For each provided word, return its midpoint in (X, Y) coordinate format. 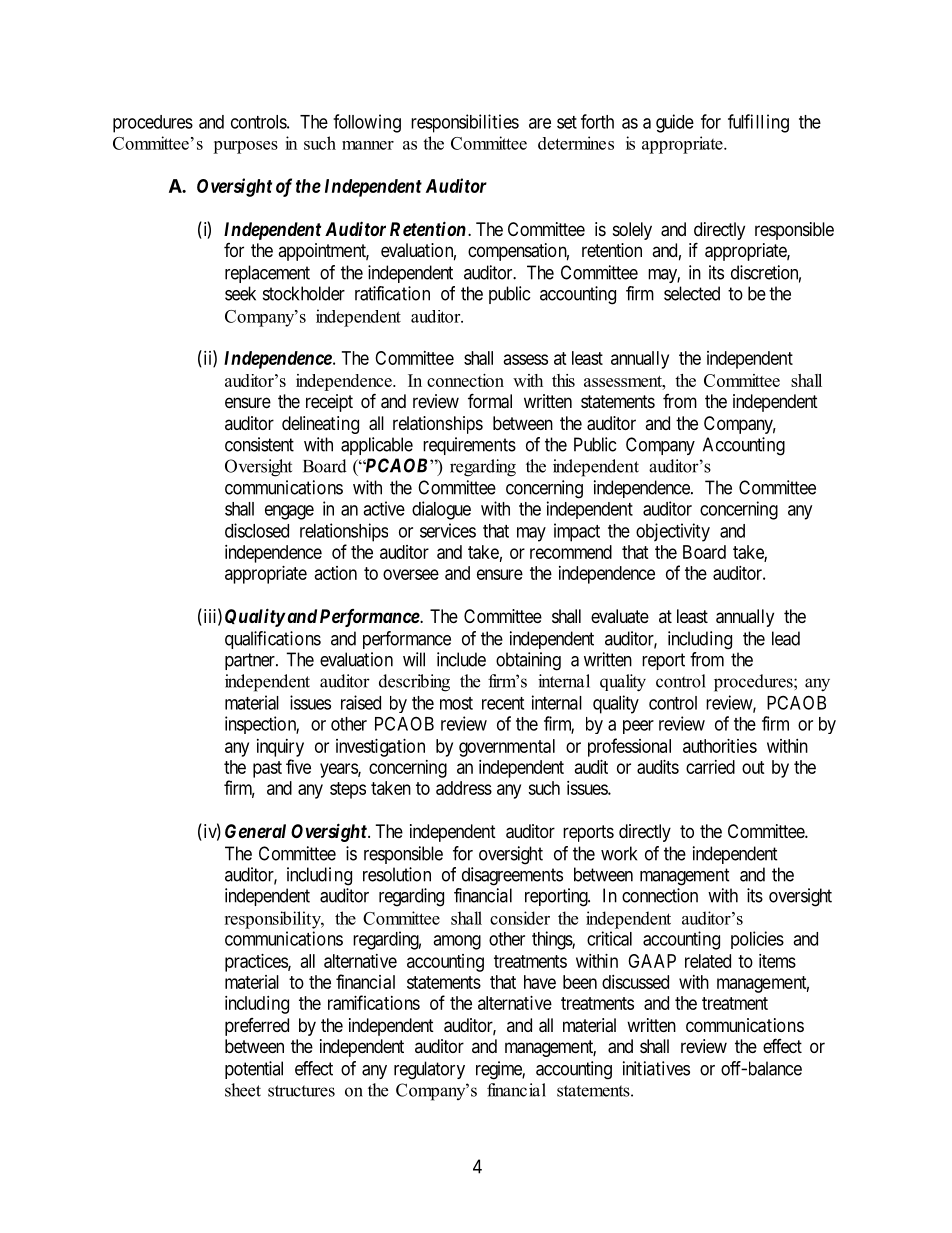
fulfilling (758, 123)
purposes (245, 147)
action (336, 573)
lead (786, 638)
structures (301, 1091)
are (540, 123)
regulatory (429, 1070)
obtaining (528, 661)
